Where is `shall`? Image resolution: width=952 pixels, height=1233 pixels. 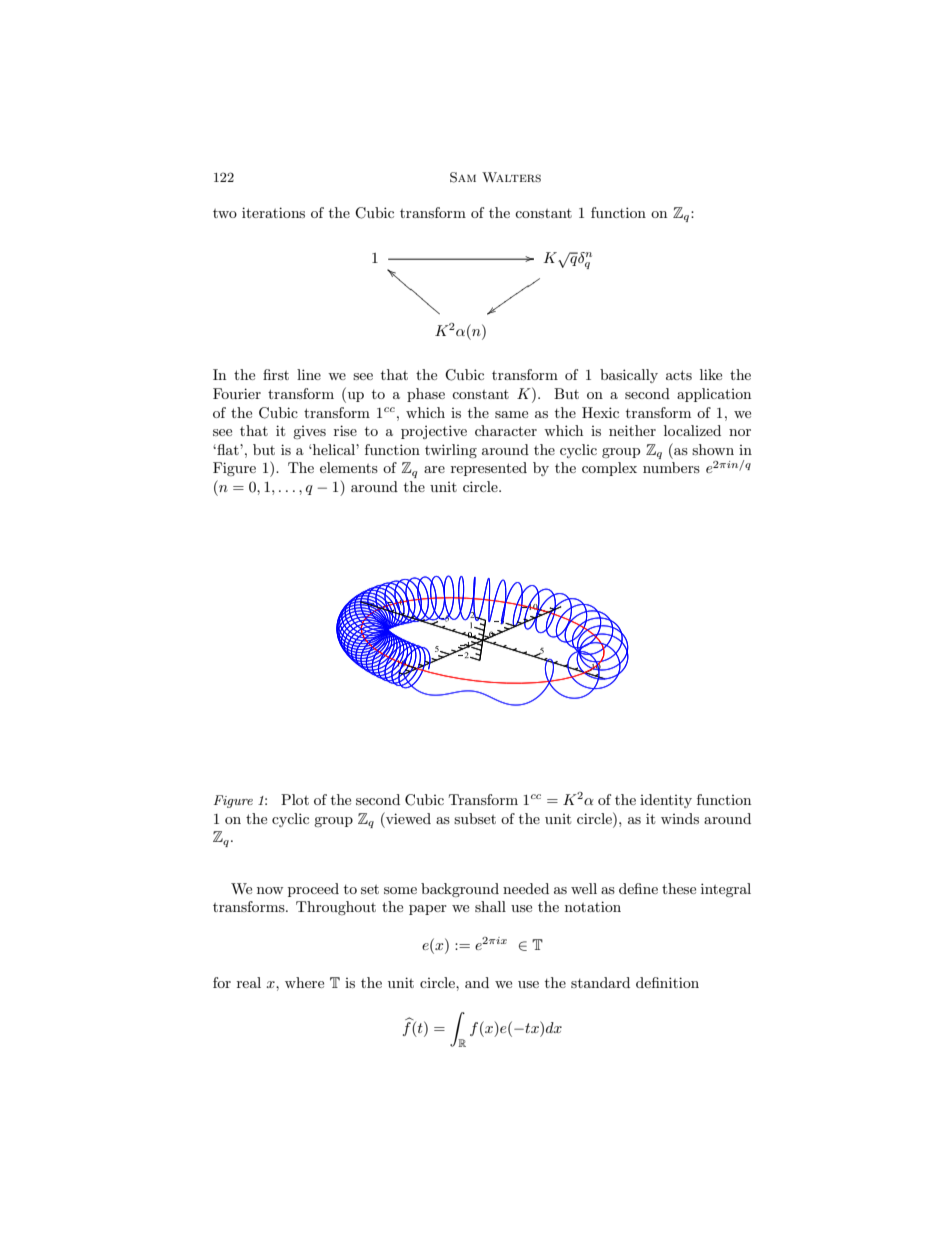 shall is located at coordinates (490, 906).
